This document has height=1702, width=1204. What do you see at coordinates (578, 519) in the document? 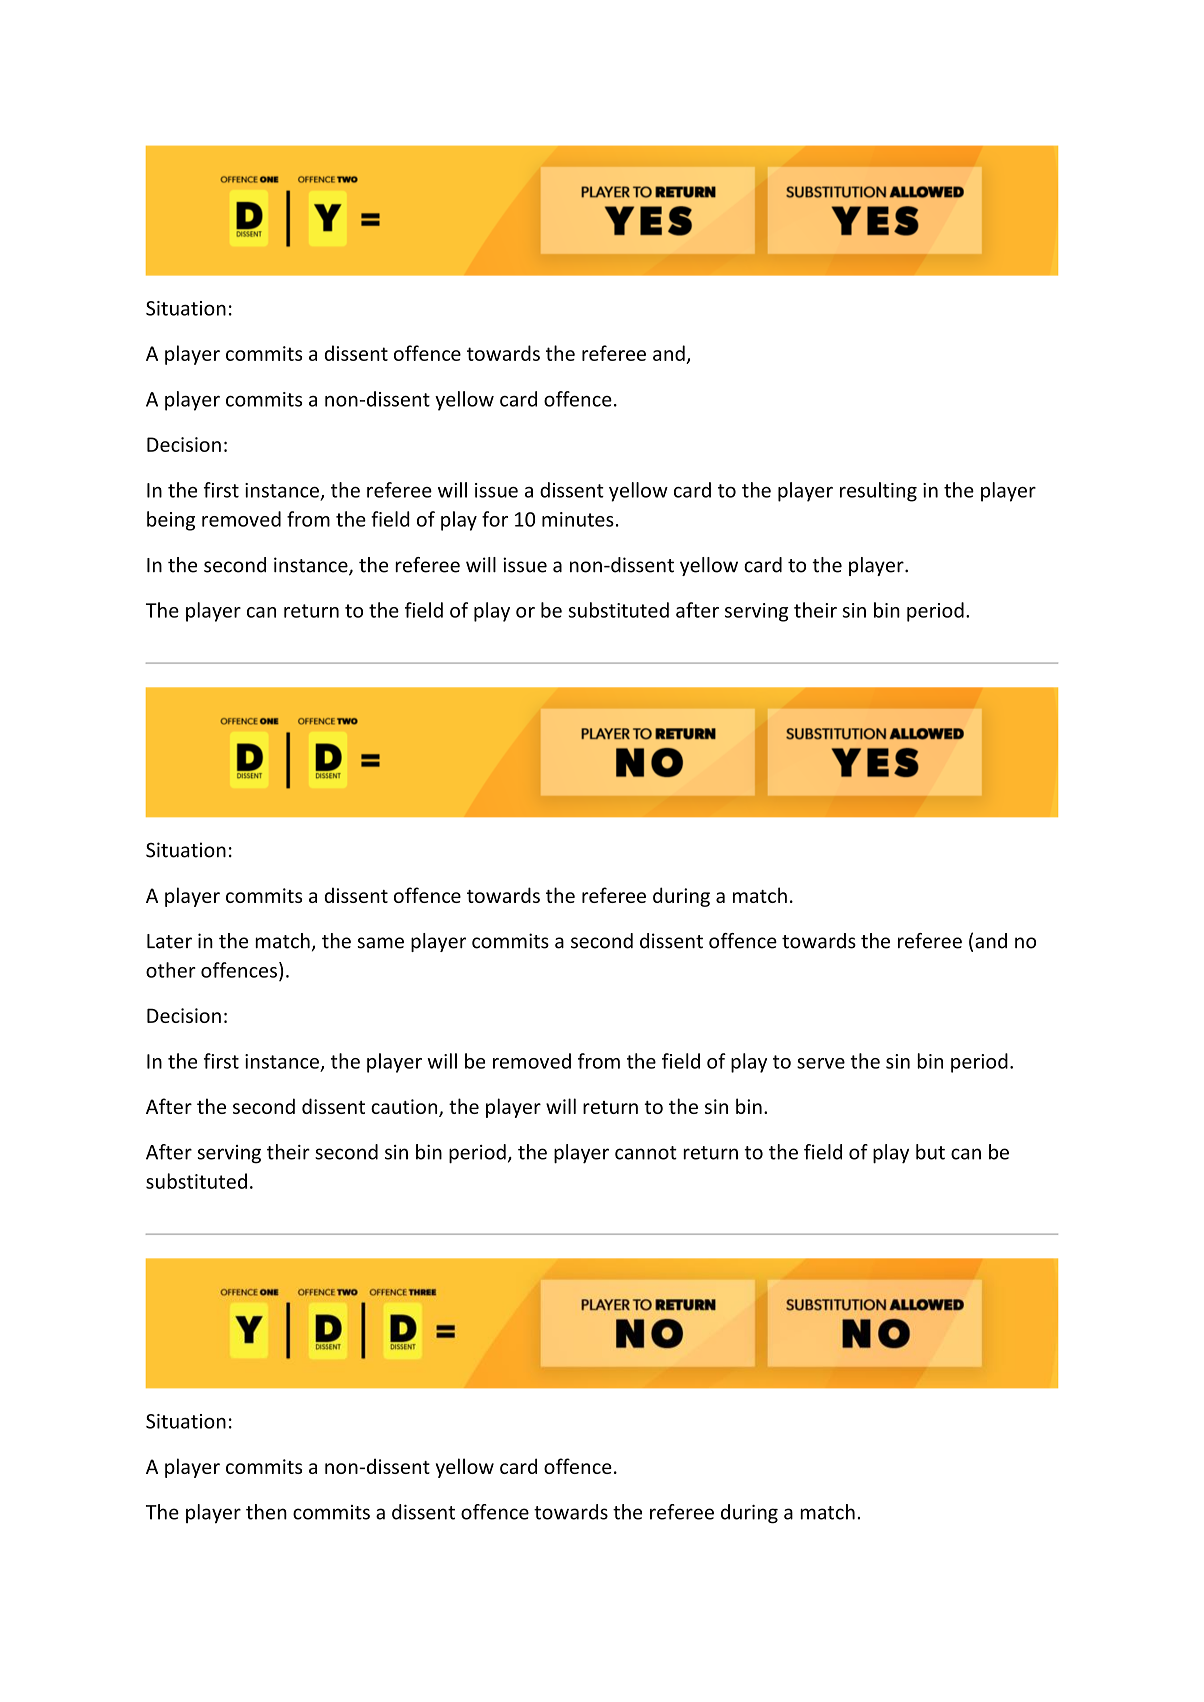
I see `minutes` at bounding box center [578, 519].
